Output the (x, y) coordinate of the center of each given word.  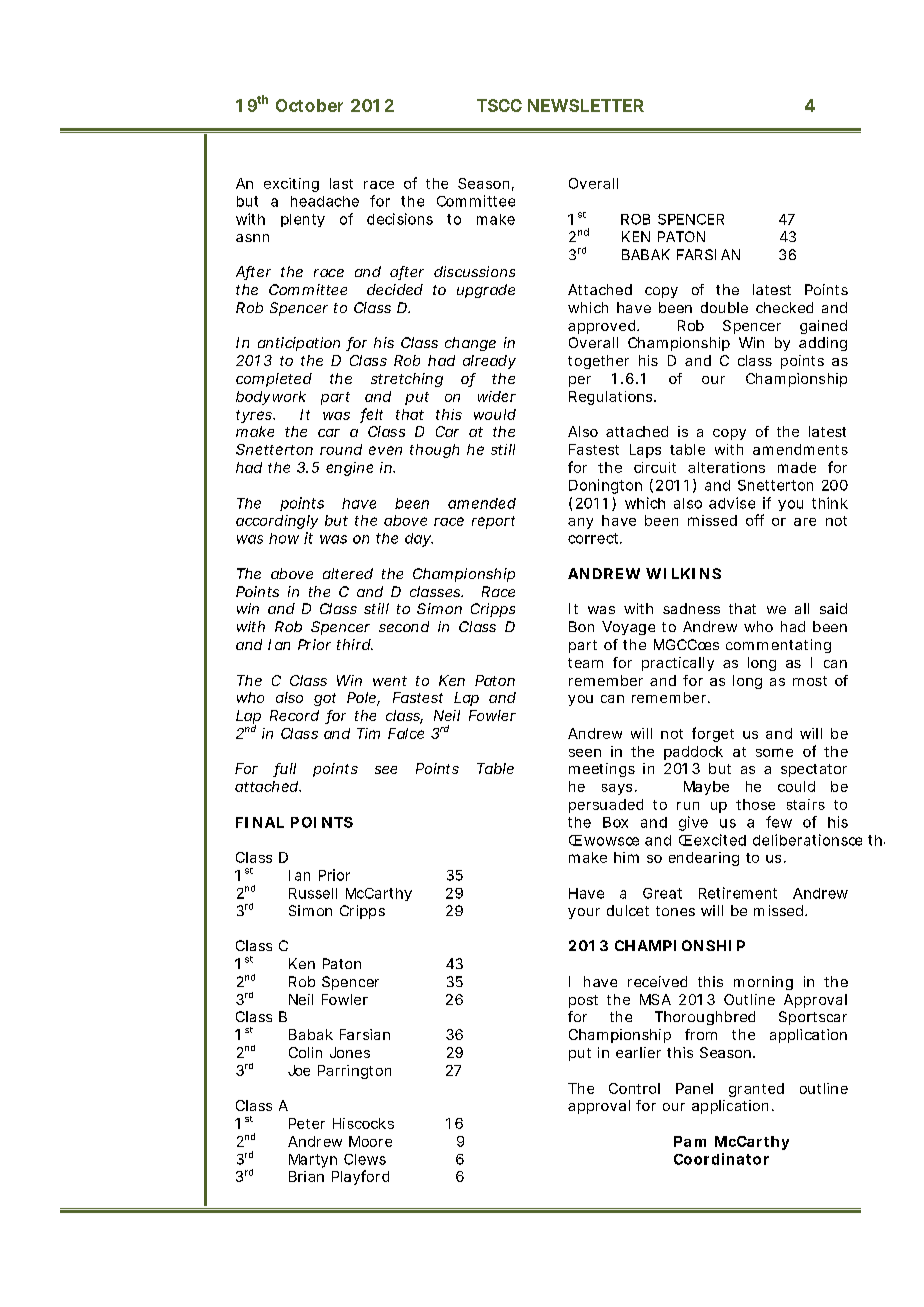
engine (349, 469)
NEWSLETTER (586, 105)
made (797, 467)
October (309, 105)
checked (784, 307)
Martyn (313, 1161)
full (284, 770)
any (580, 523)
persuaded (606, 806)
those (755, 804)
